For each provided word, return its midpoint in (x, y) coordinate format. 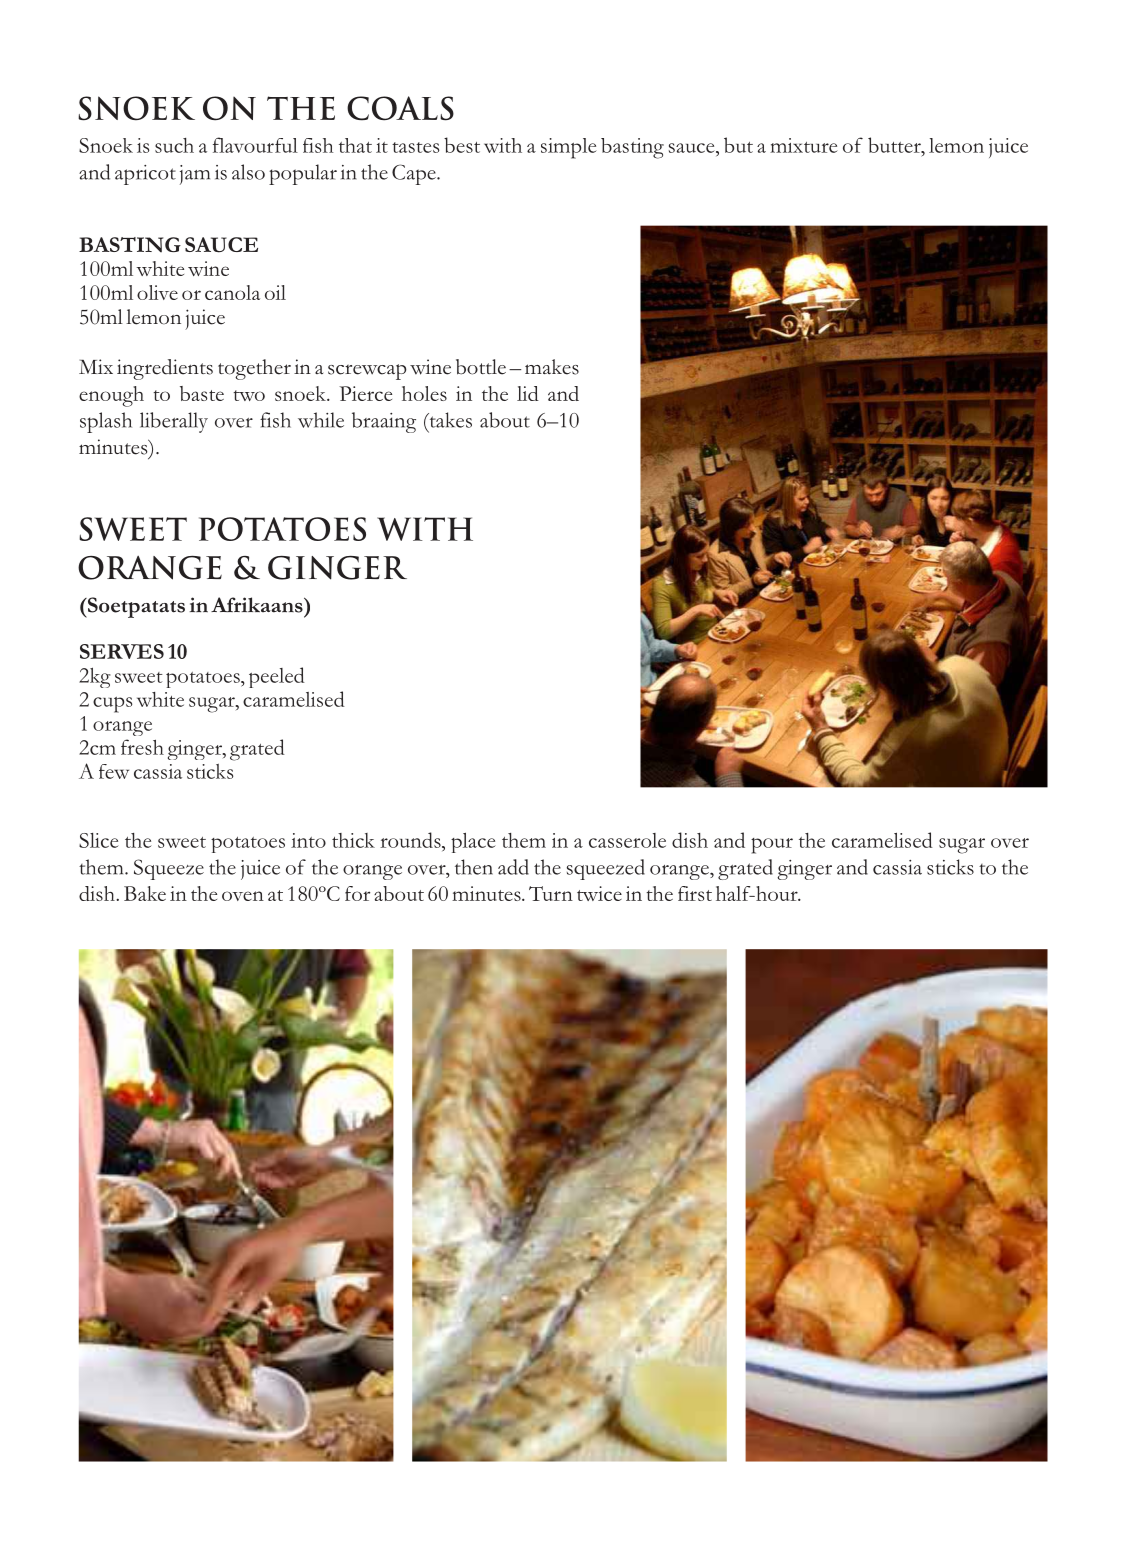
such (174, 145)
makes (552, 367)
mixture (804, 145)
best (462, 145)
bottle (481, 367)
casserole (627, 840)
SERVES (122, 651)
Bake (145, 893)
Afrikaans (258, 605)
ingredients (165, 369)
